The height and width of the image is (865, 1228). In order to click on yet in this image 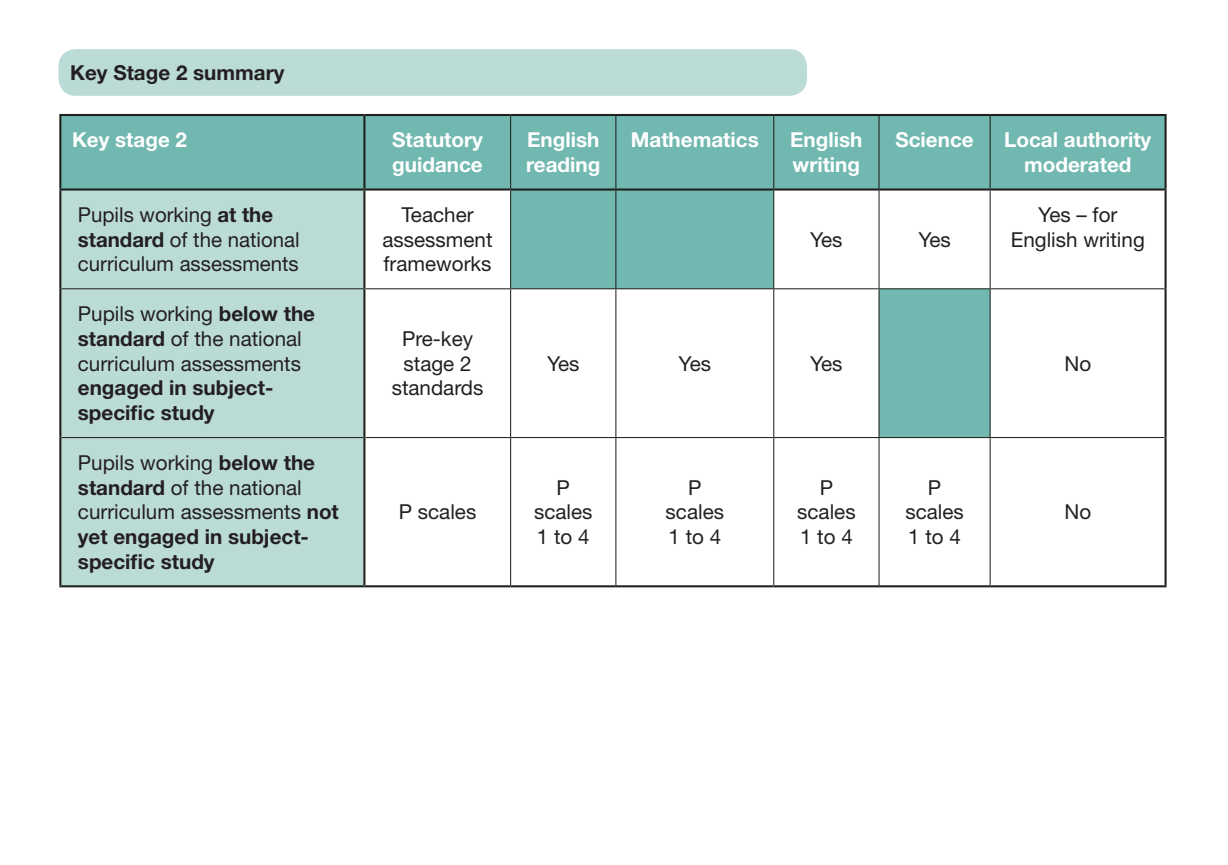, I will do `click(93, 539)`.
